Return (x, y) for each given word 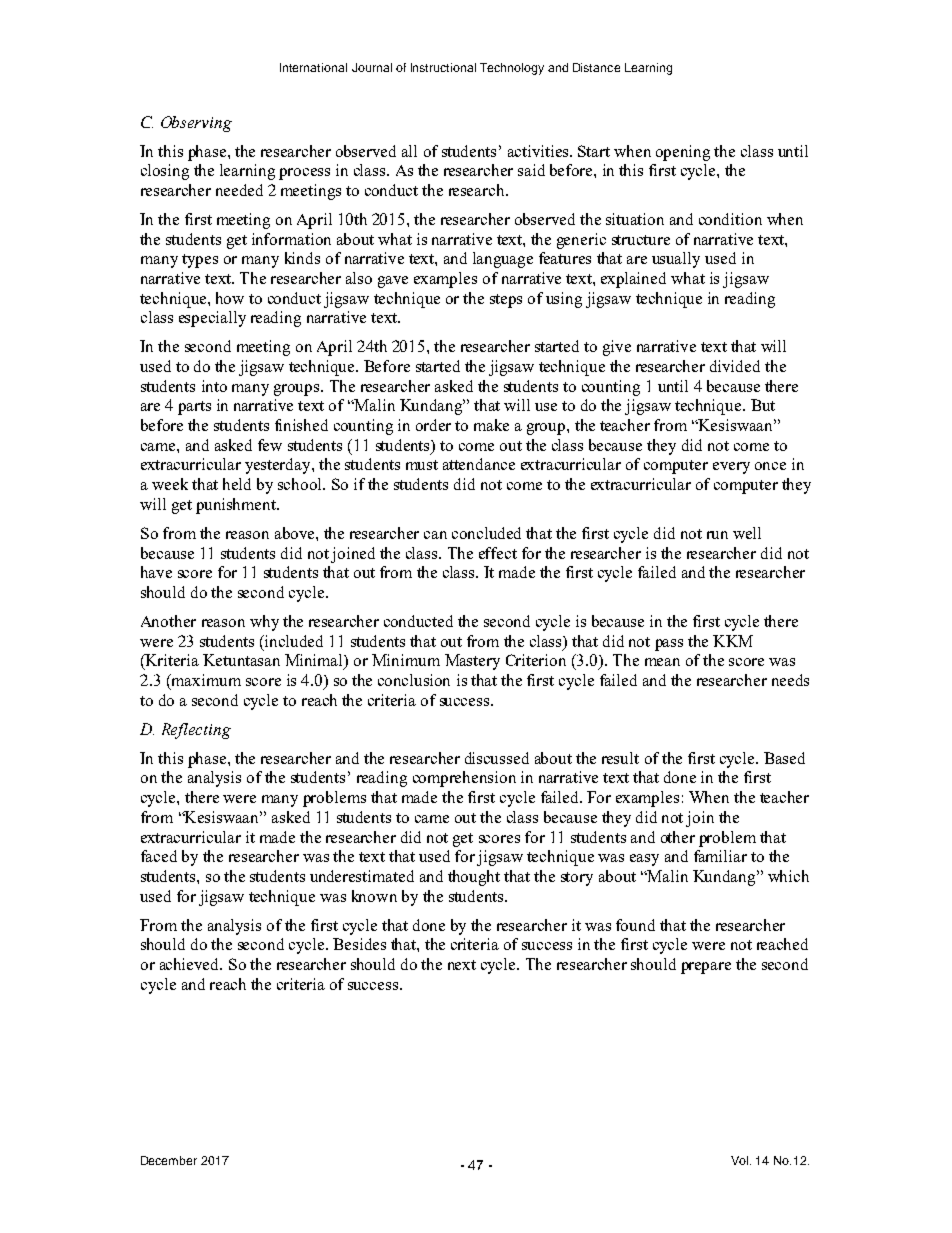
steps (506, 301)
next (462, 965)
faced (159, 856)
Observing (196, 124)
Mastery (472, 662)
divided (735, 366)
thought (474, 878)
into (214, 386)
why (264, 623)
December (169, 1160)
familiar (720, 856)
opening (683, 153)
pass (669, 645)
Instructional (443, 67)
